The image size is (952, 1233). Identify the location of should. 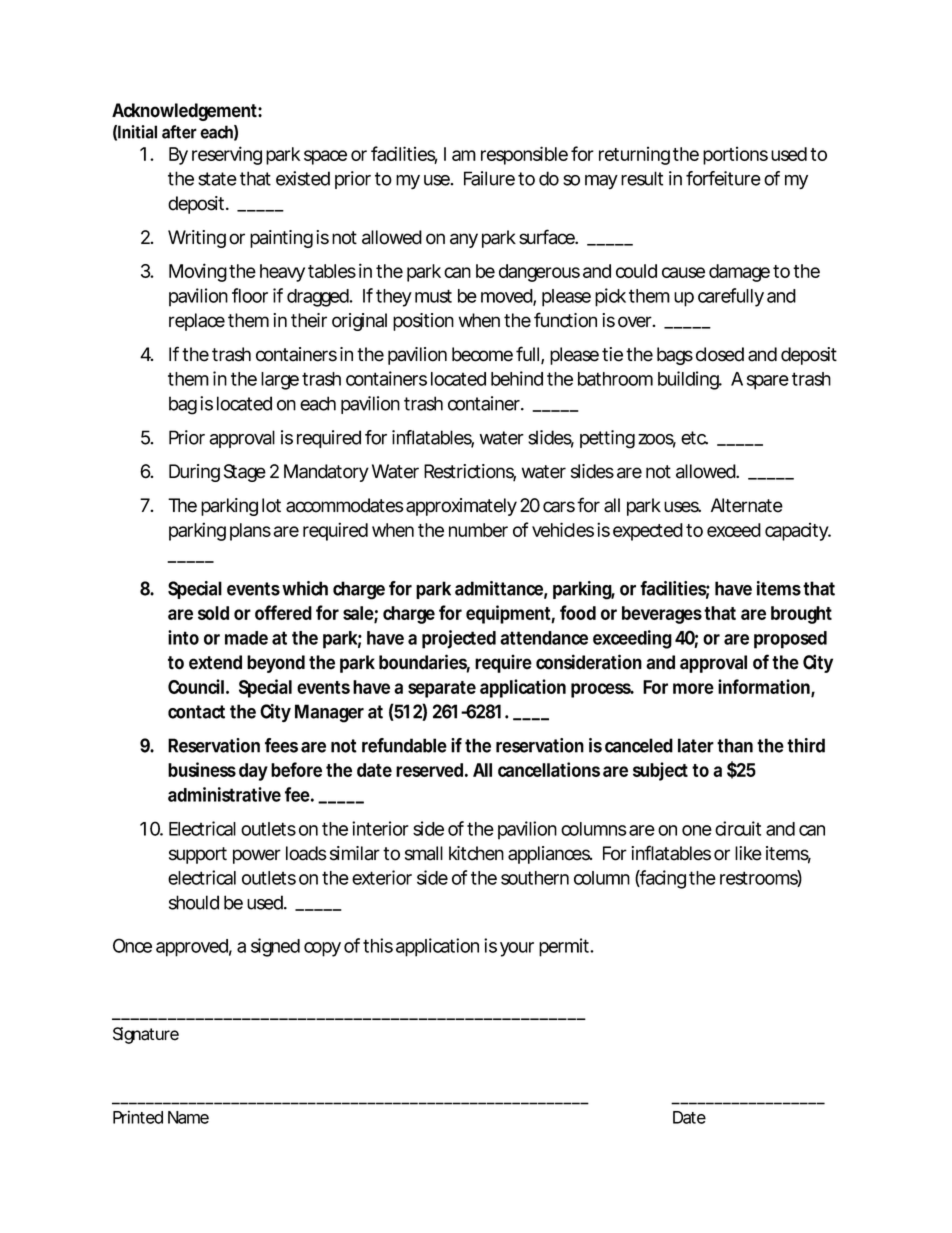
(194, 902).
